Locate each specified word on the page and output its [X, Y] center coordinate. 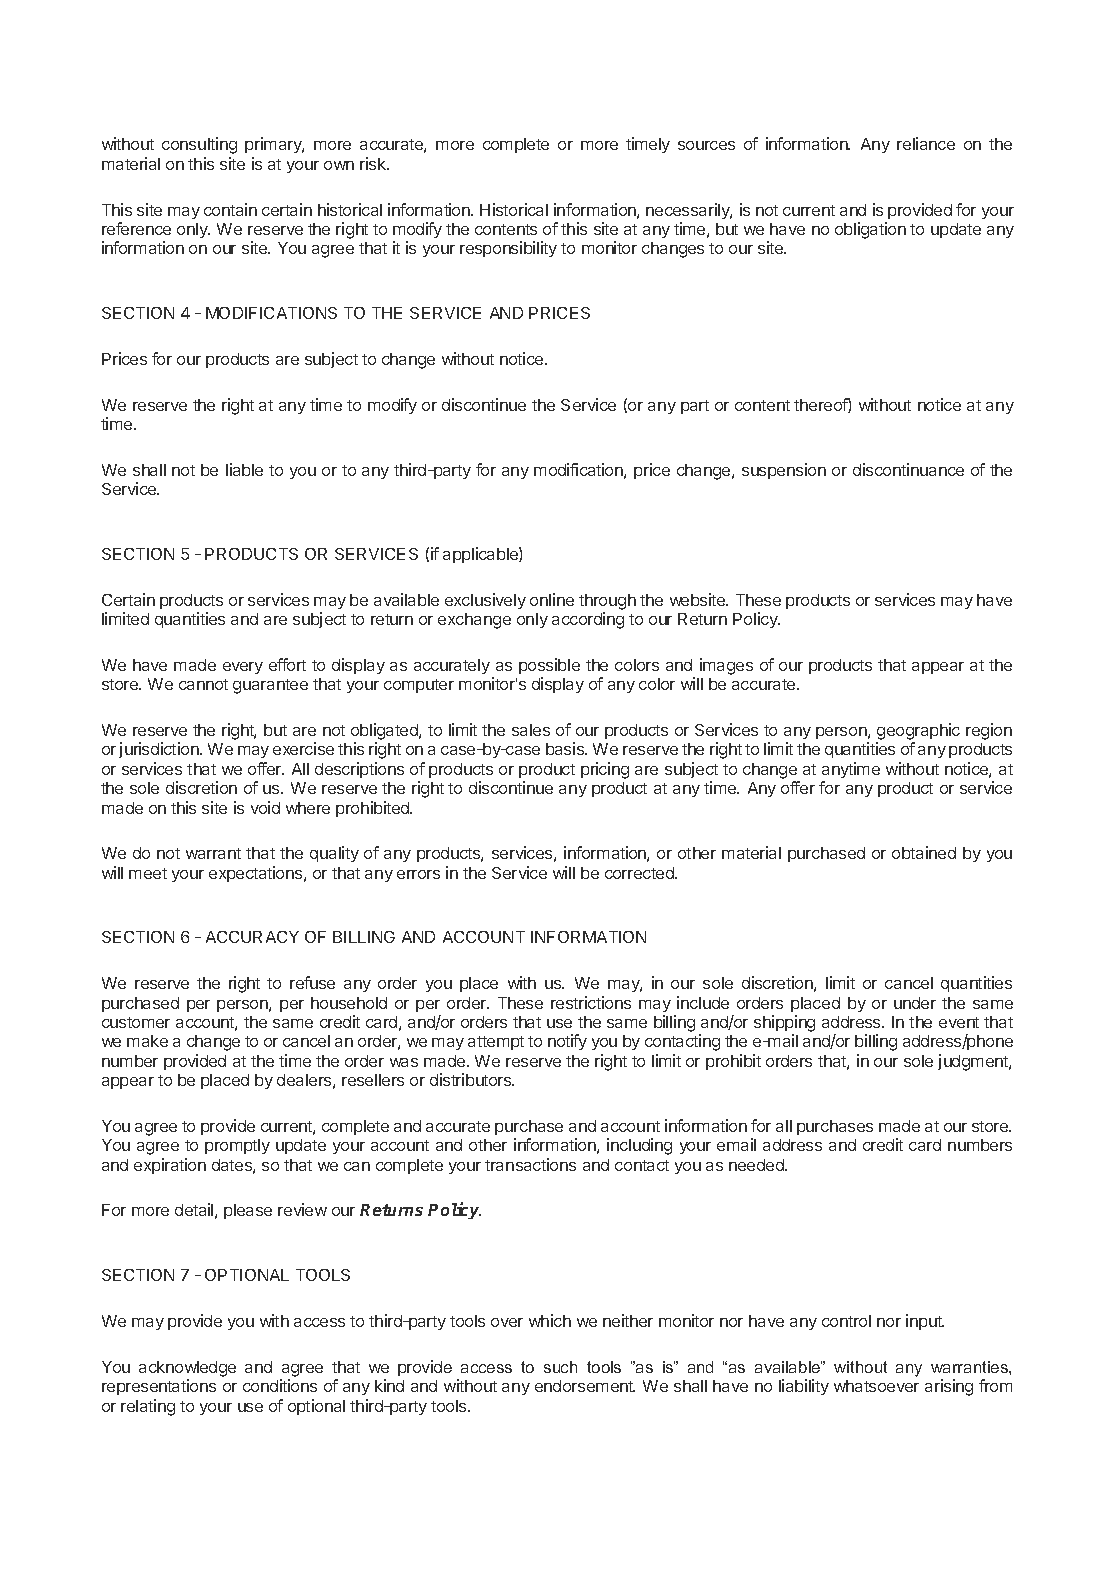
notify [567, 1042]
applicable [481, 555]
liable [244, 469]
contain [230, 209]
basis [566, 748]
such [560, 1367]
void [265, 807]
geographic [918, 731]
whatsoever [876, 1386]
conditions [280, 1385]
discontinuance [908, 469]
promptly [237, 1146]
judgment [974, 1062]
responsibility [508, 249]
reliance [926, 143]
